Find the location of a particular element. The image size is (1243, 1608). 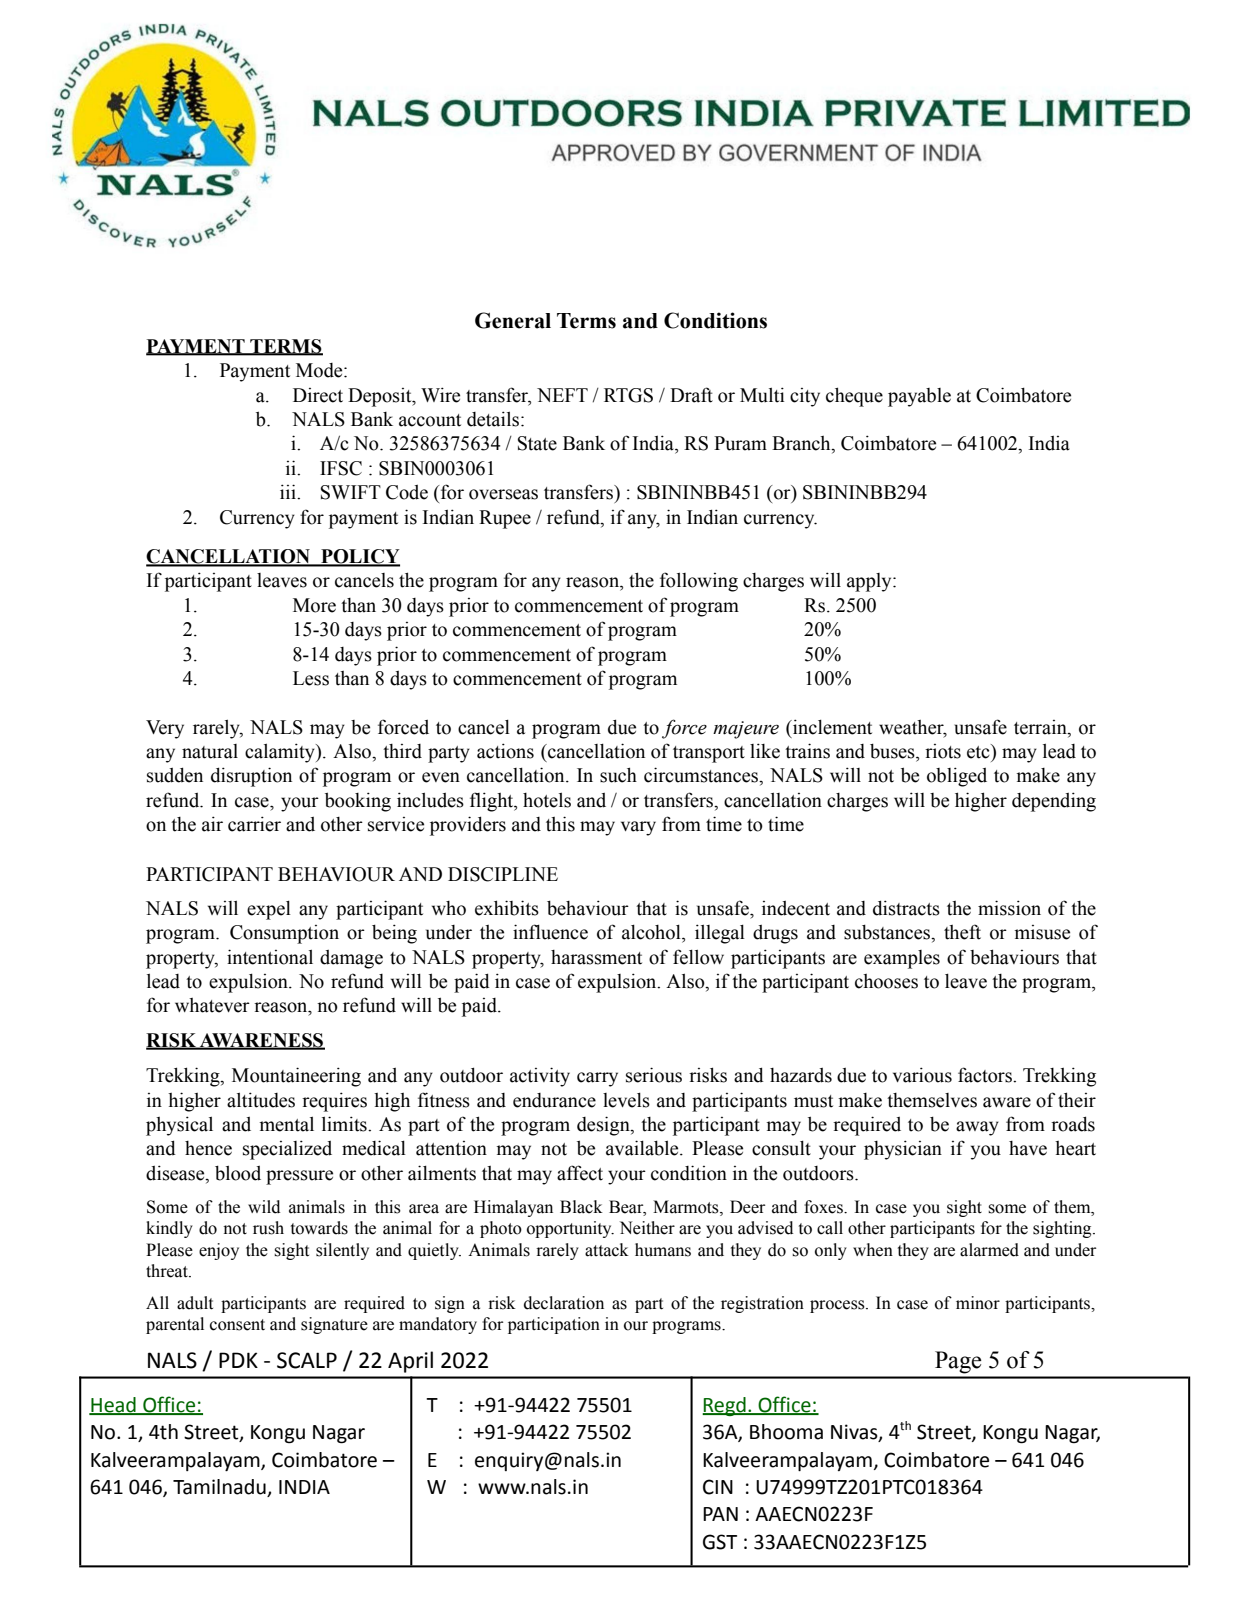

Tamilnadu is located at coordinates (220, 1488).
